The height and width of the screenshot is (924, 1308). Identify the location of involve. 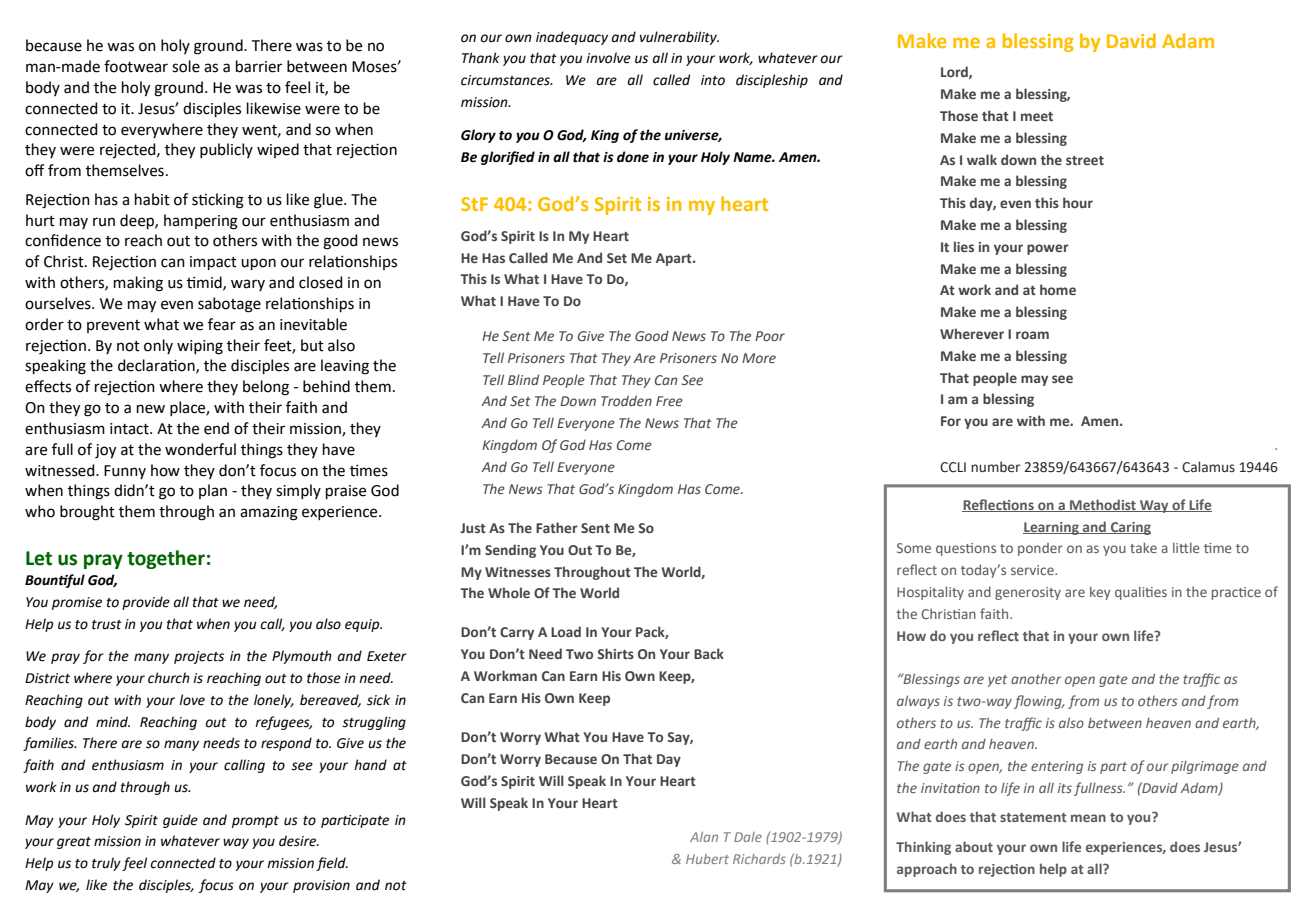
(608, 58).
